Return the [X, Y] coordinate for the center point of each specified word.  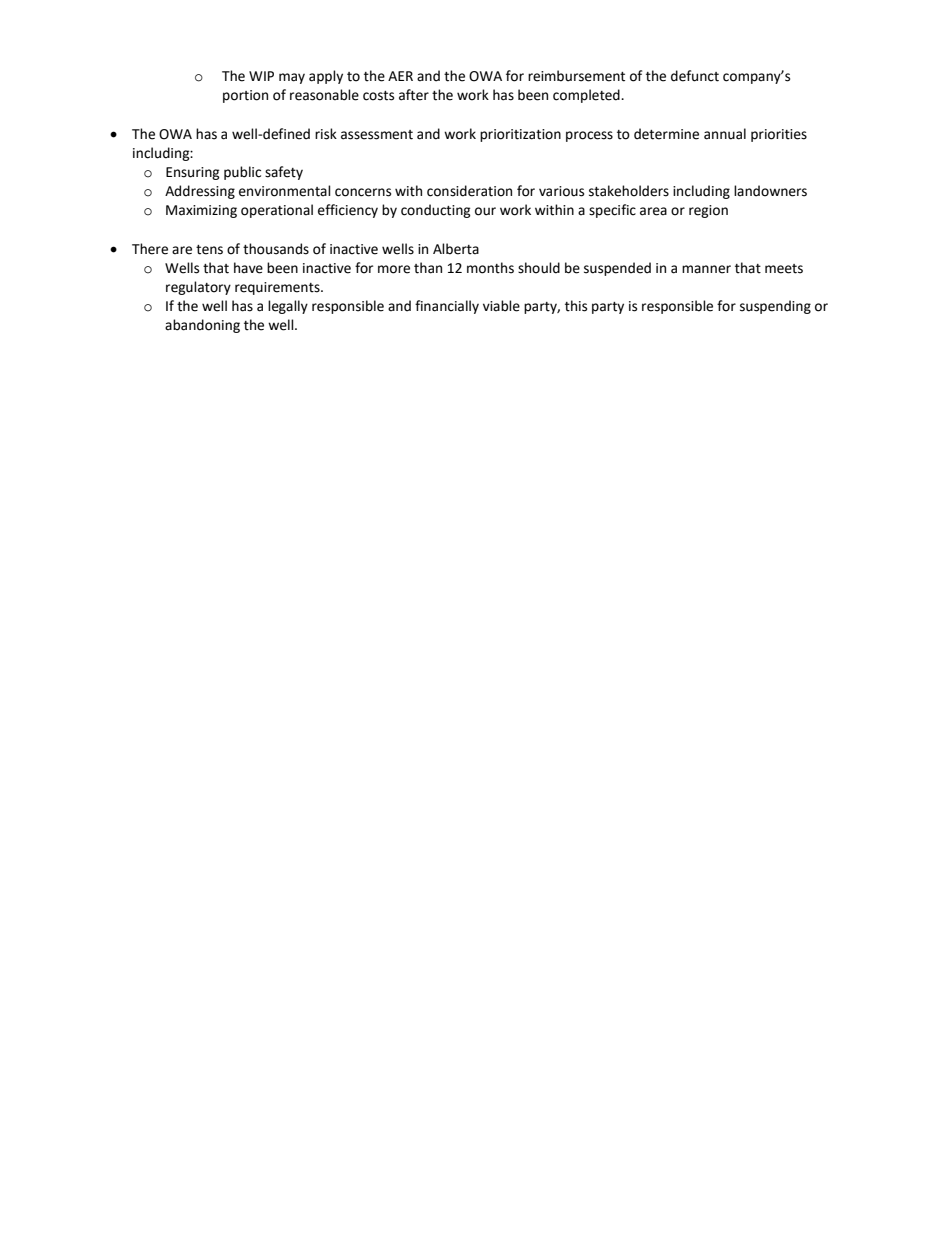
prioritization [520, 135]
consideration [469, 191]
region [708, 211]
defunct [695, 76]
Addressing [200, 192]
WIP [261, 76]
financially [447, 307]
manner [706, 269]
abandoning [202, 326]
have [248, 268]
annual [725, 134]
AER [400, 76]
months [490, 268]
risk [326, 134]
